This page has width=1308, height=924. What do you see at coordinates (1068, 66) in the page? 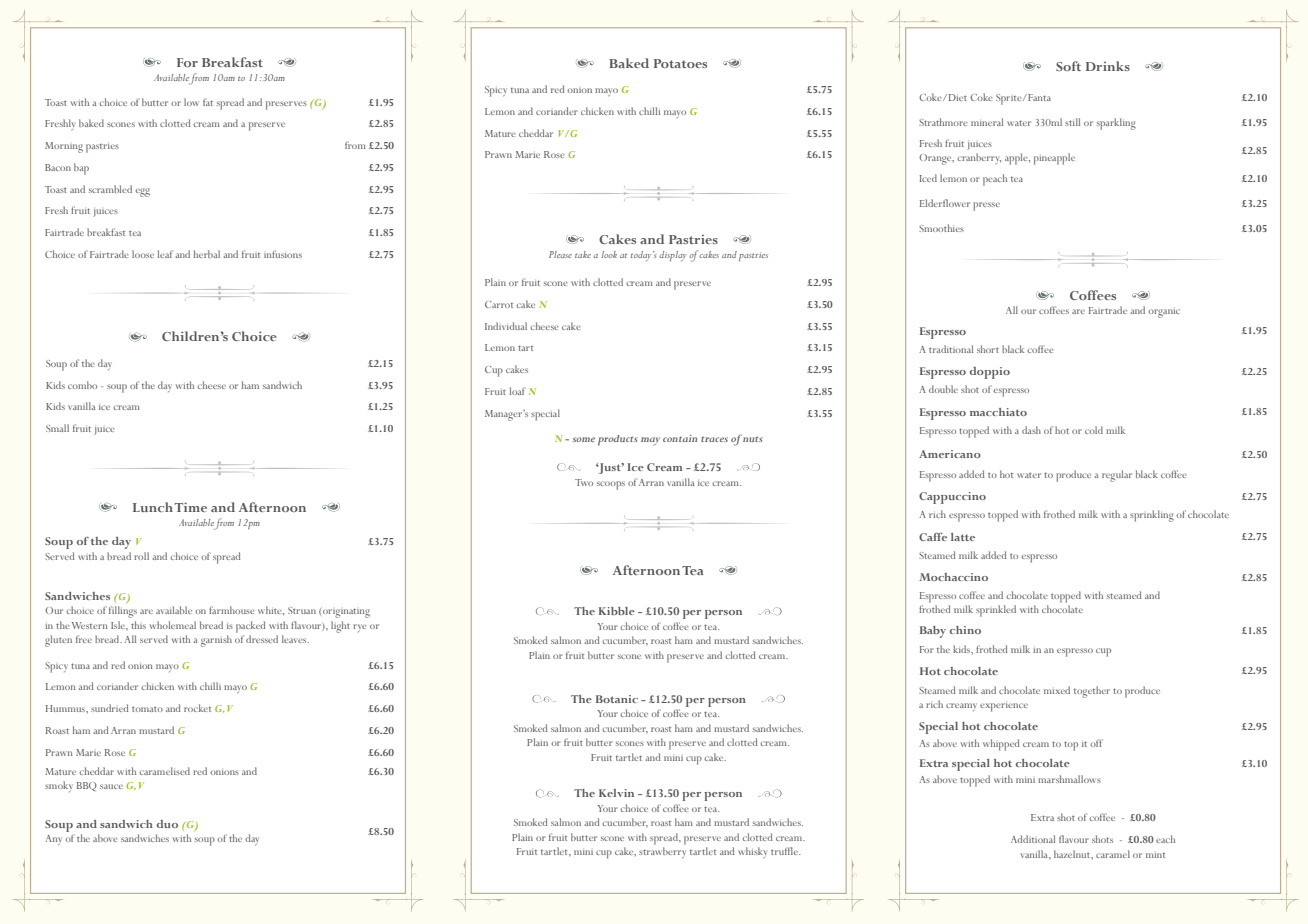
I see `Soft` at bounding box center [1068, 66].
